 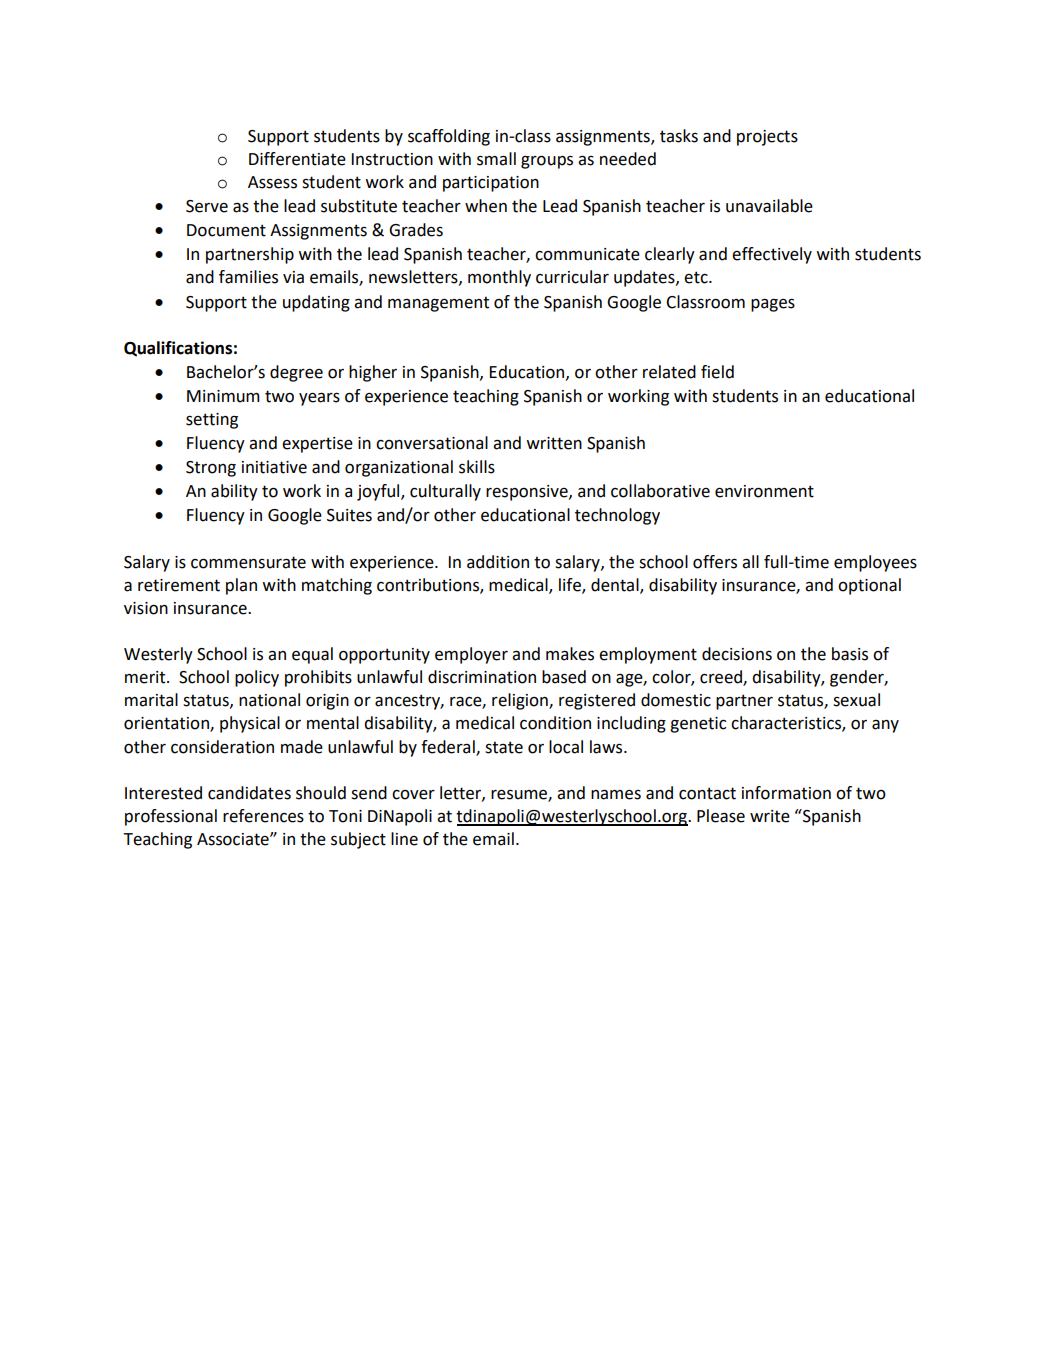 I want to click on Qualifications, so click(x=178, y=349).
